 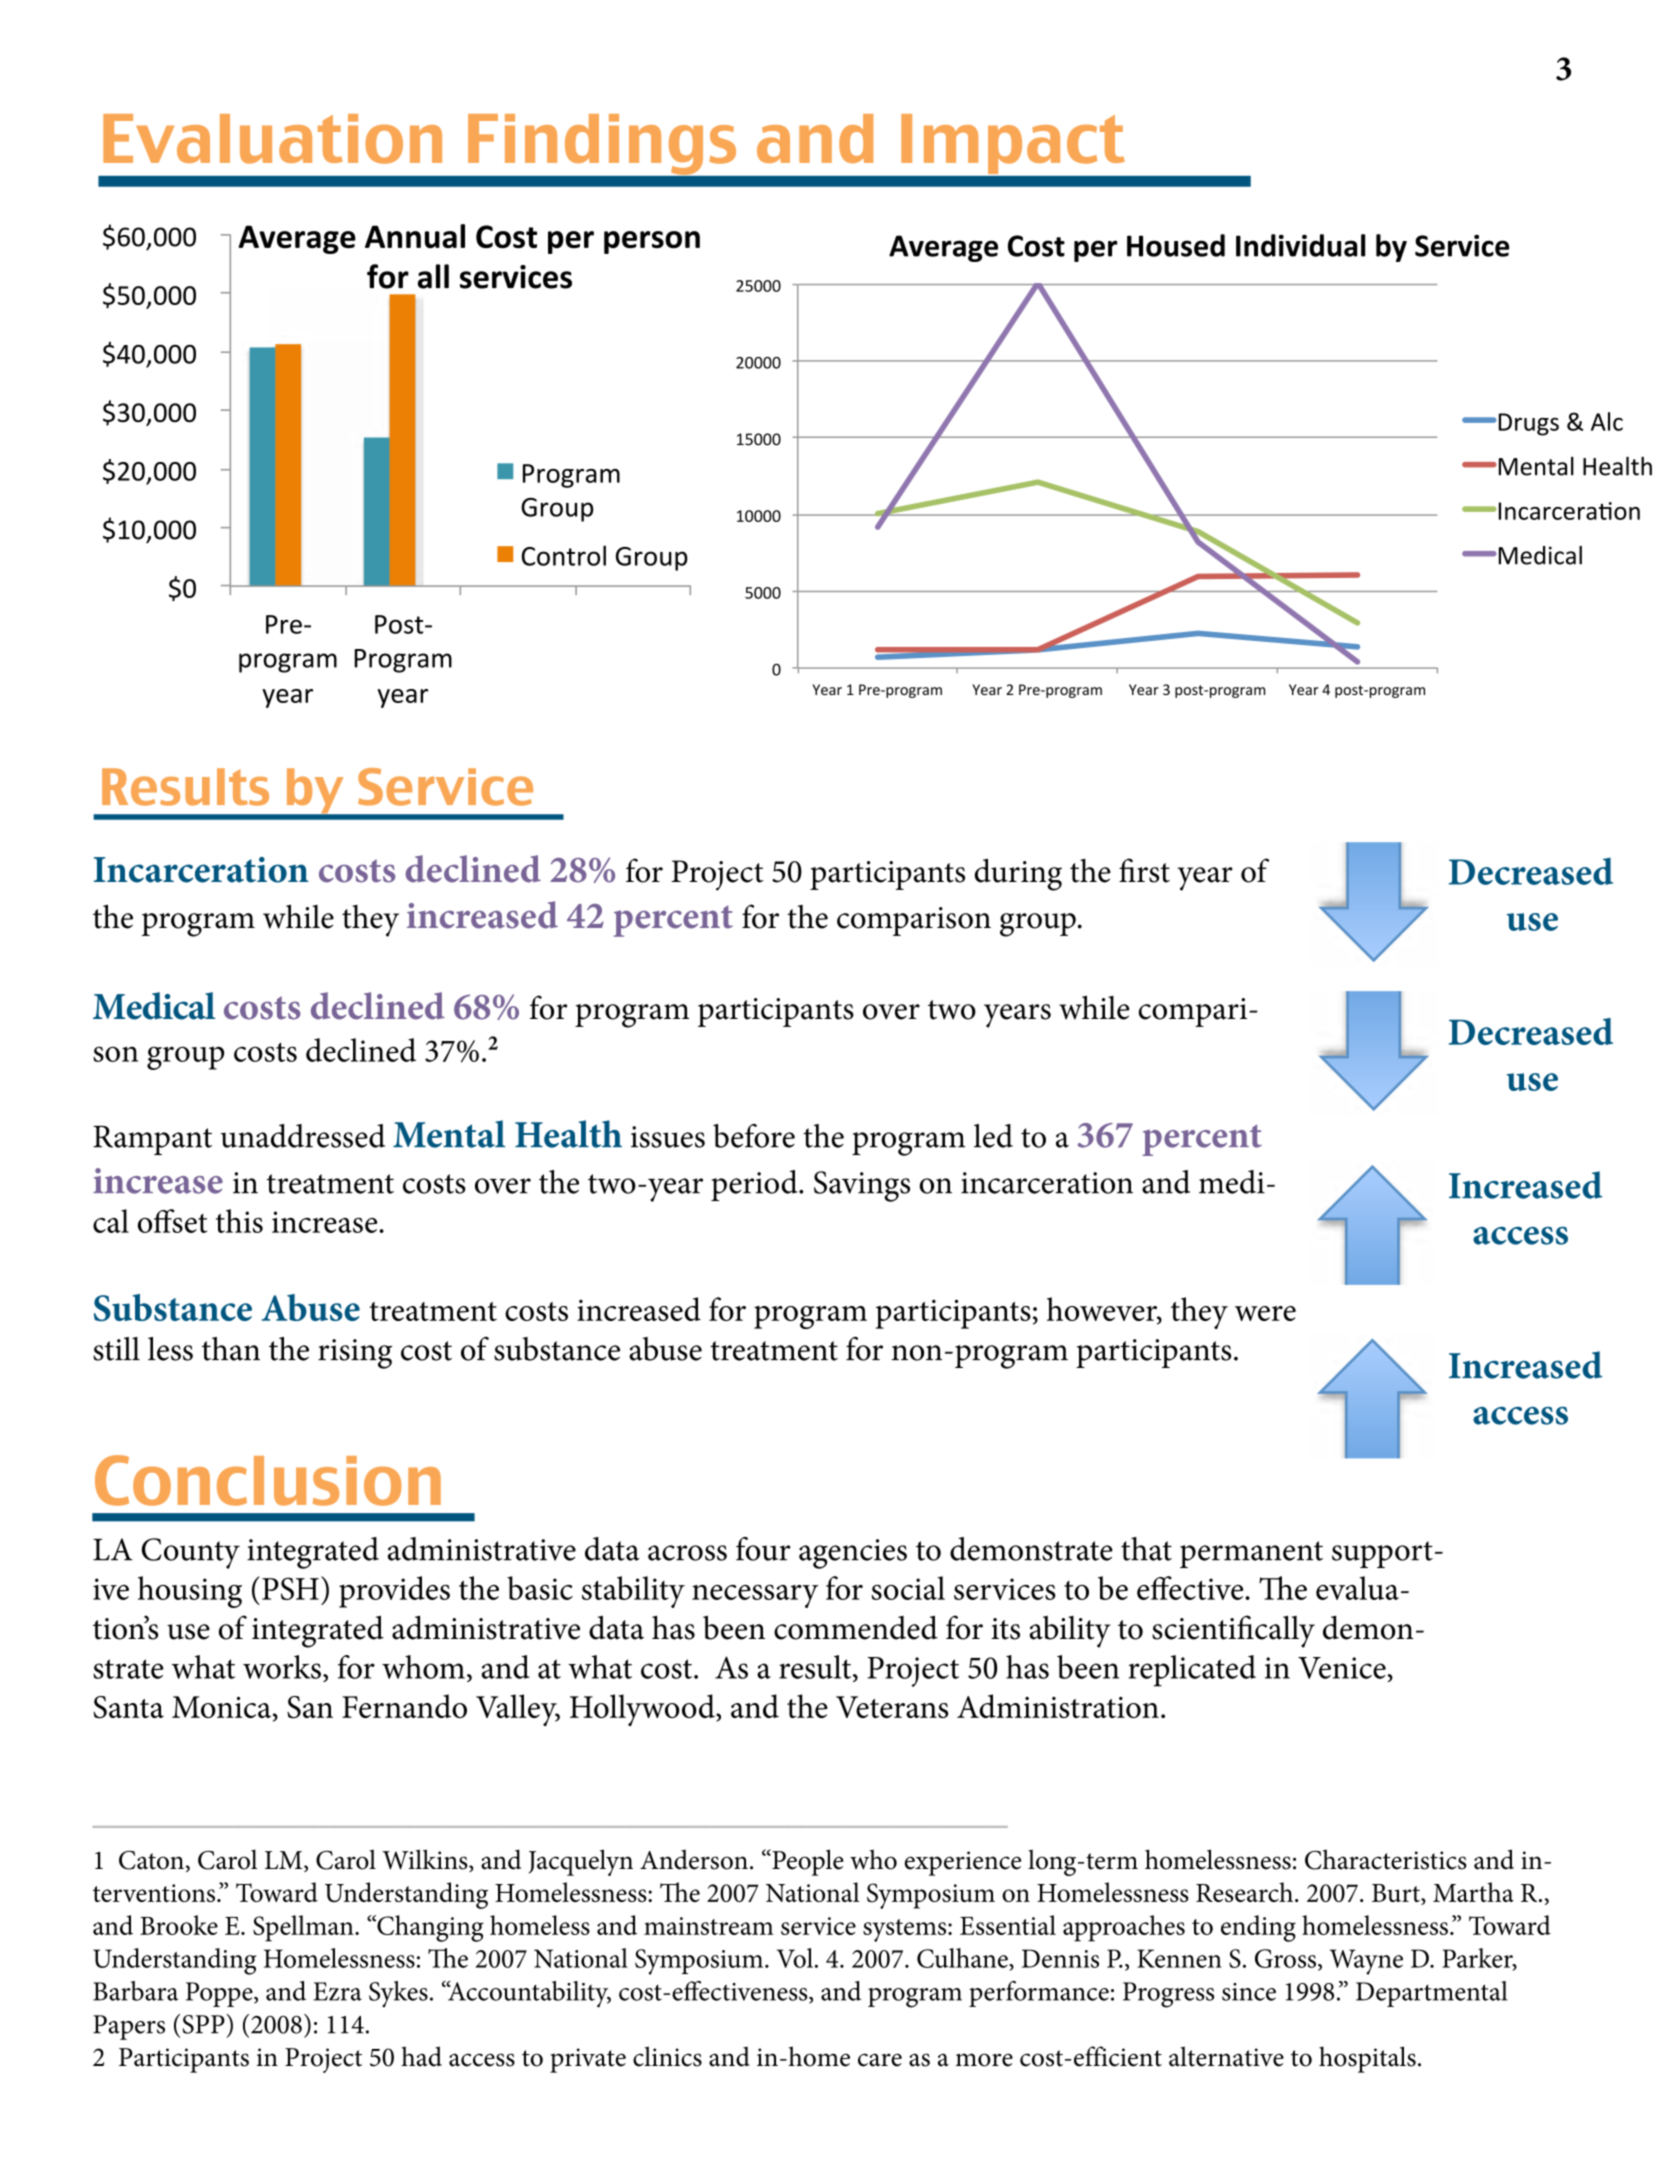 What do you see at coordinates (303, 1136) in the screenshot?
I see `unaddressed` at bounding box center [303, 1136].
